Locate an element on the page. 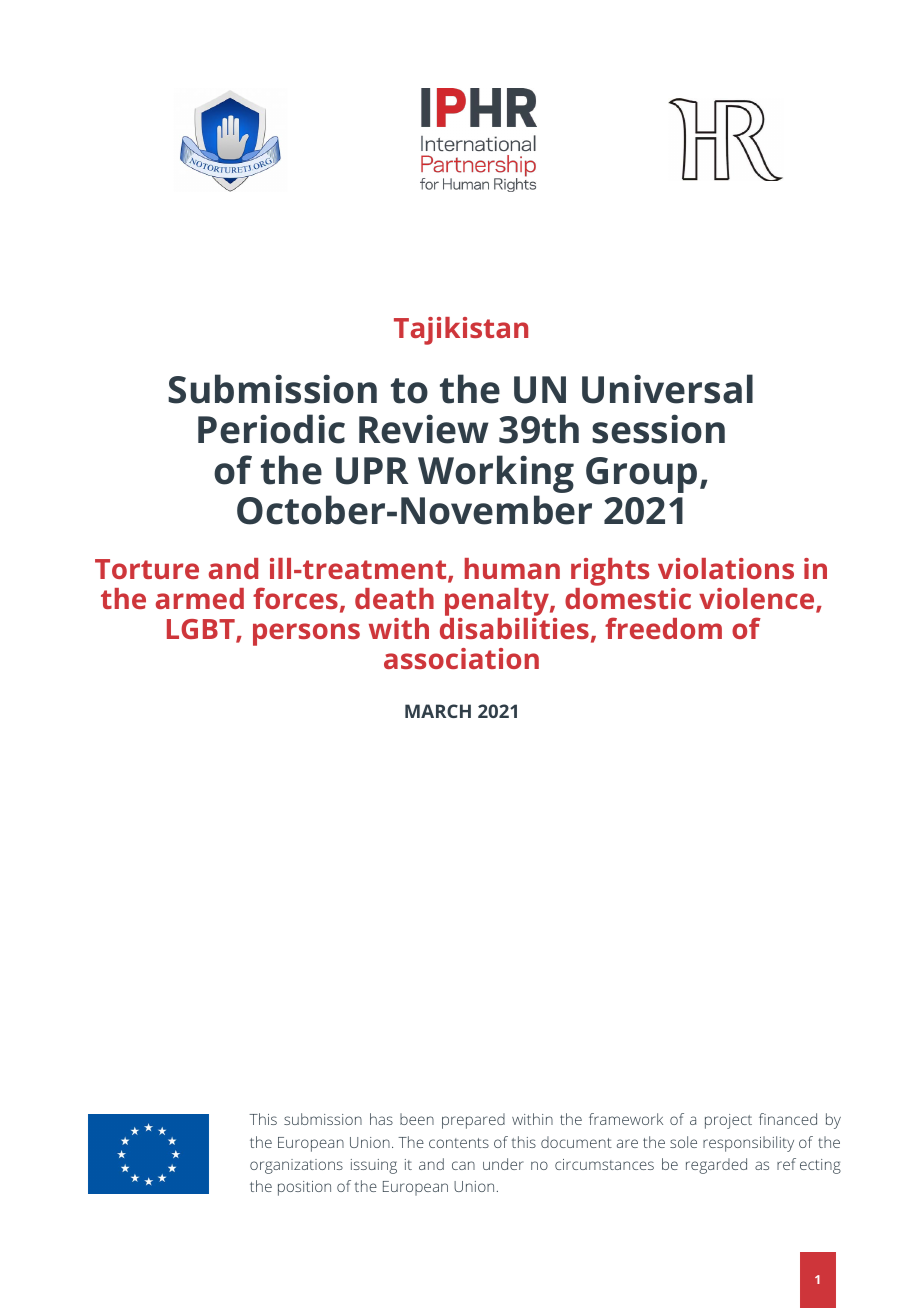  project is located at coordinates (728, 1121).
